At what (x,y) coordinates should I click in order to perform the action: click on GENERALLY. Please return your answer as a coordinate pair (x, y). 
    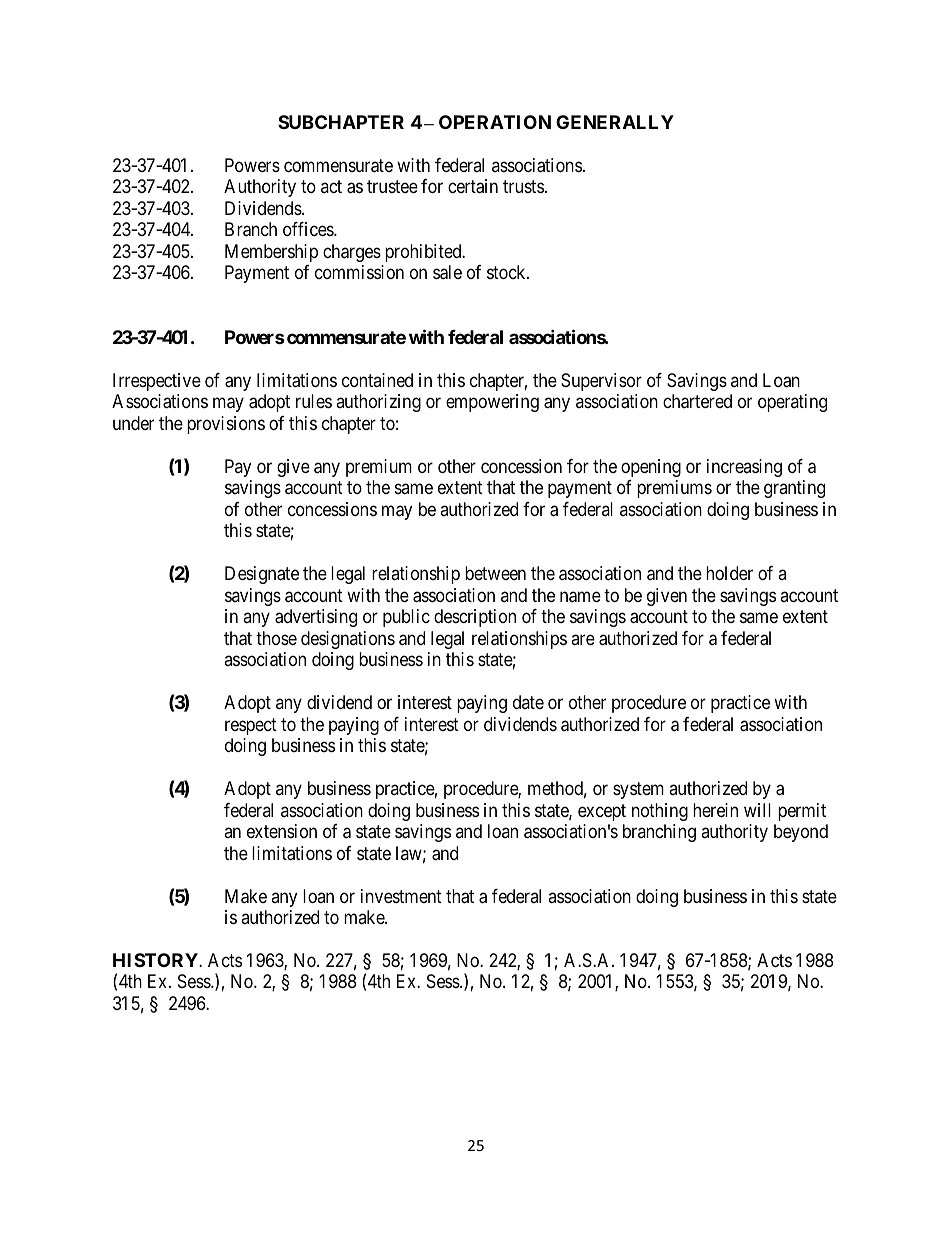
    Looking at the image, I should click on (615, 122).
